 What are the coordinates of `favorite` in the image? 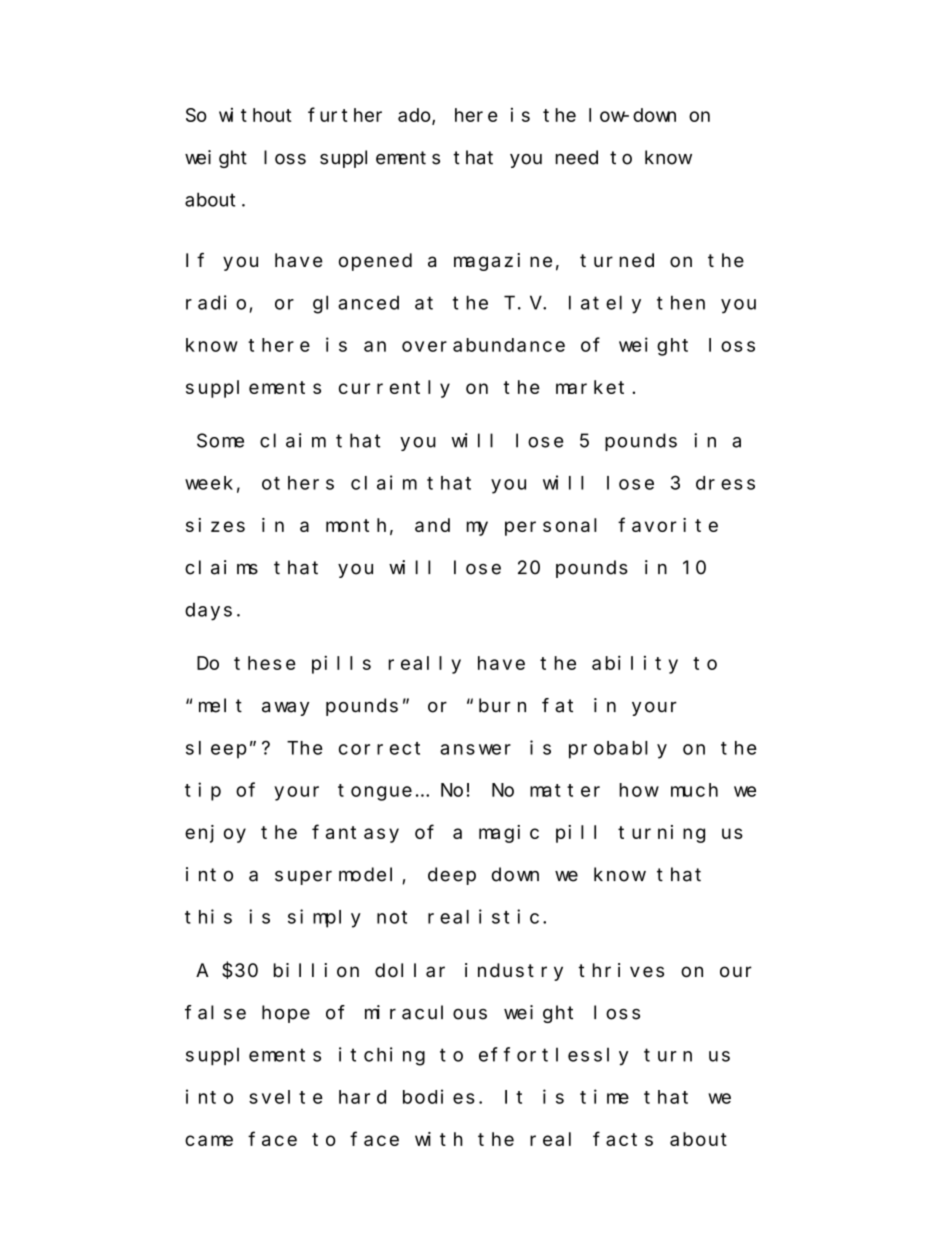 It's located at (668, 524).
